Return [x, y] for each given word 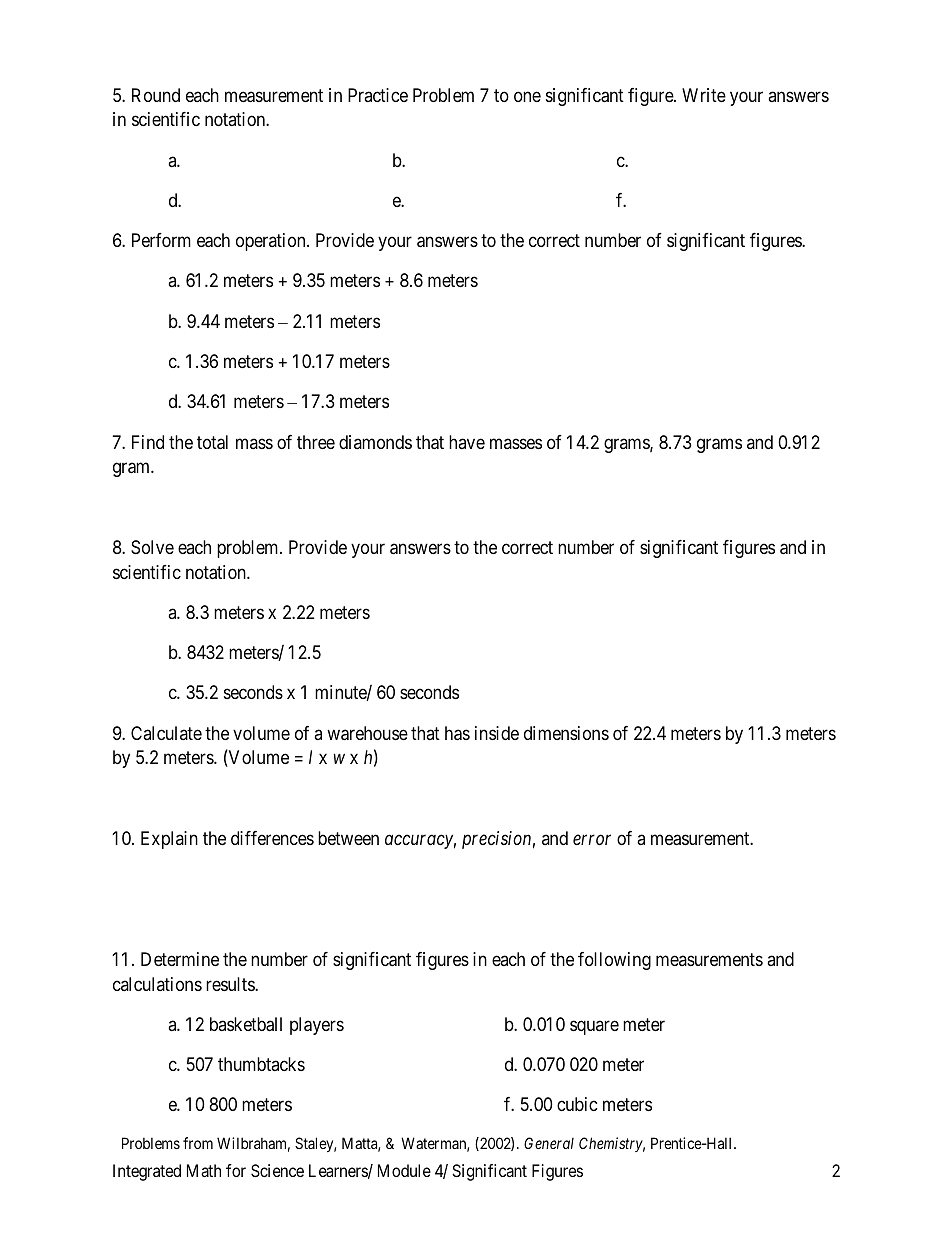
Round [156, 95]
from [198, 1143]
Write [704, 95]
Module [404, 1170]
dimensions [566, 733]
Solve [152, 547]
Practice [378, 95]
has [457, 733]
